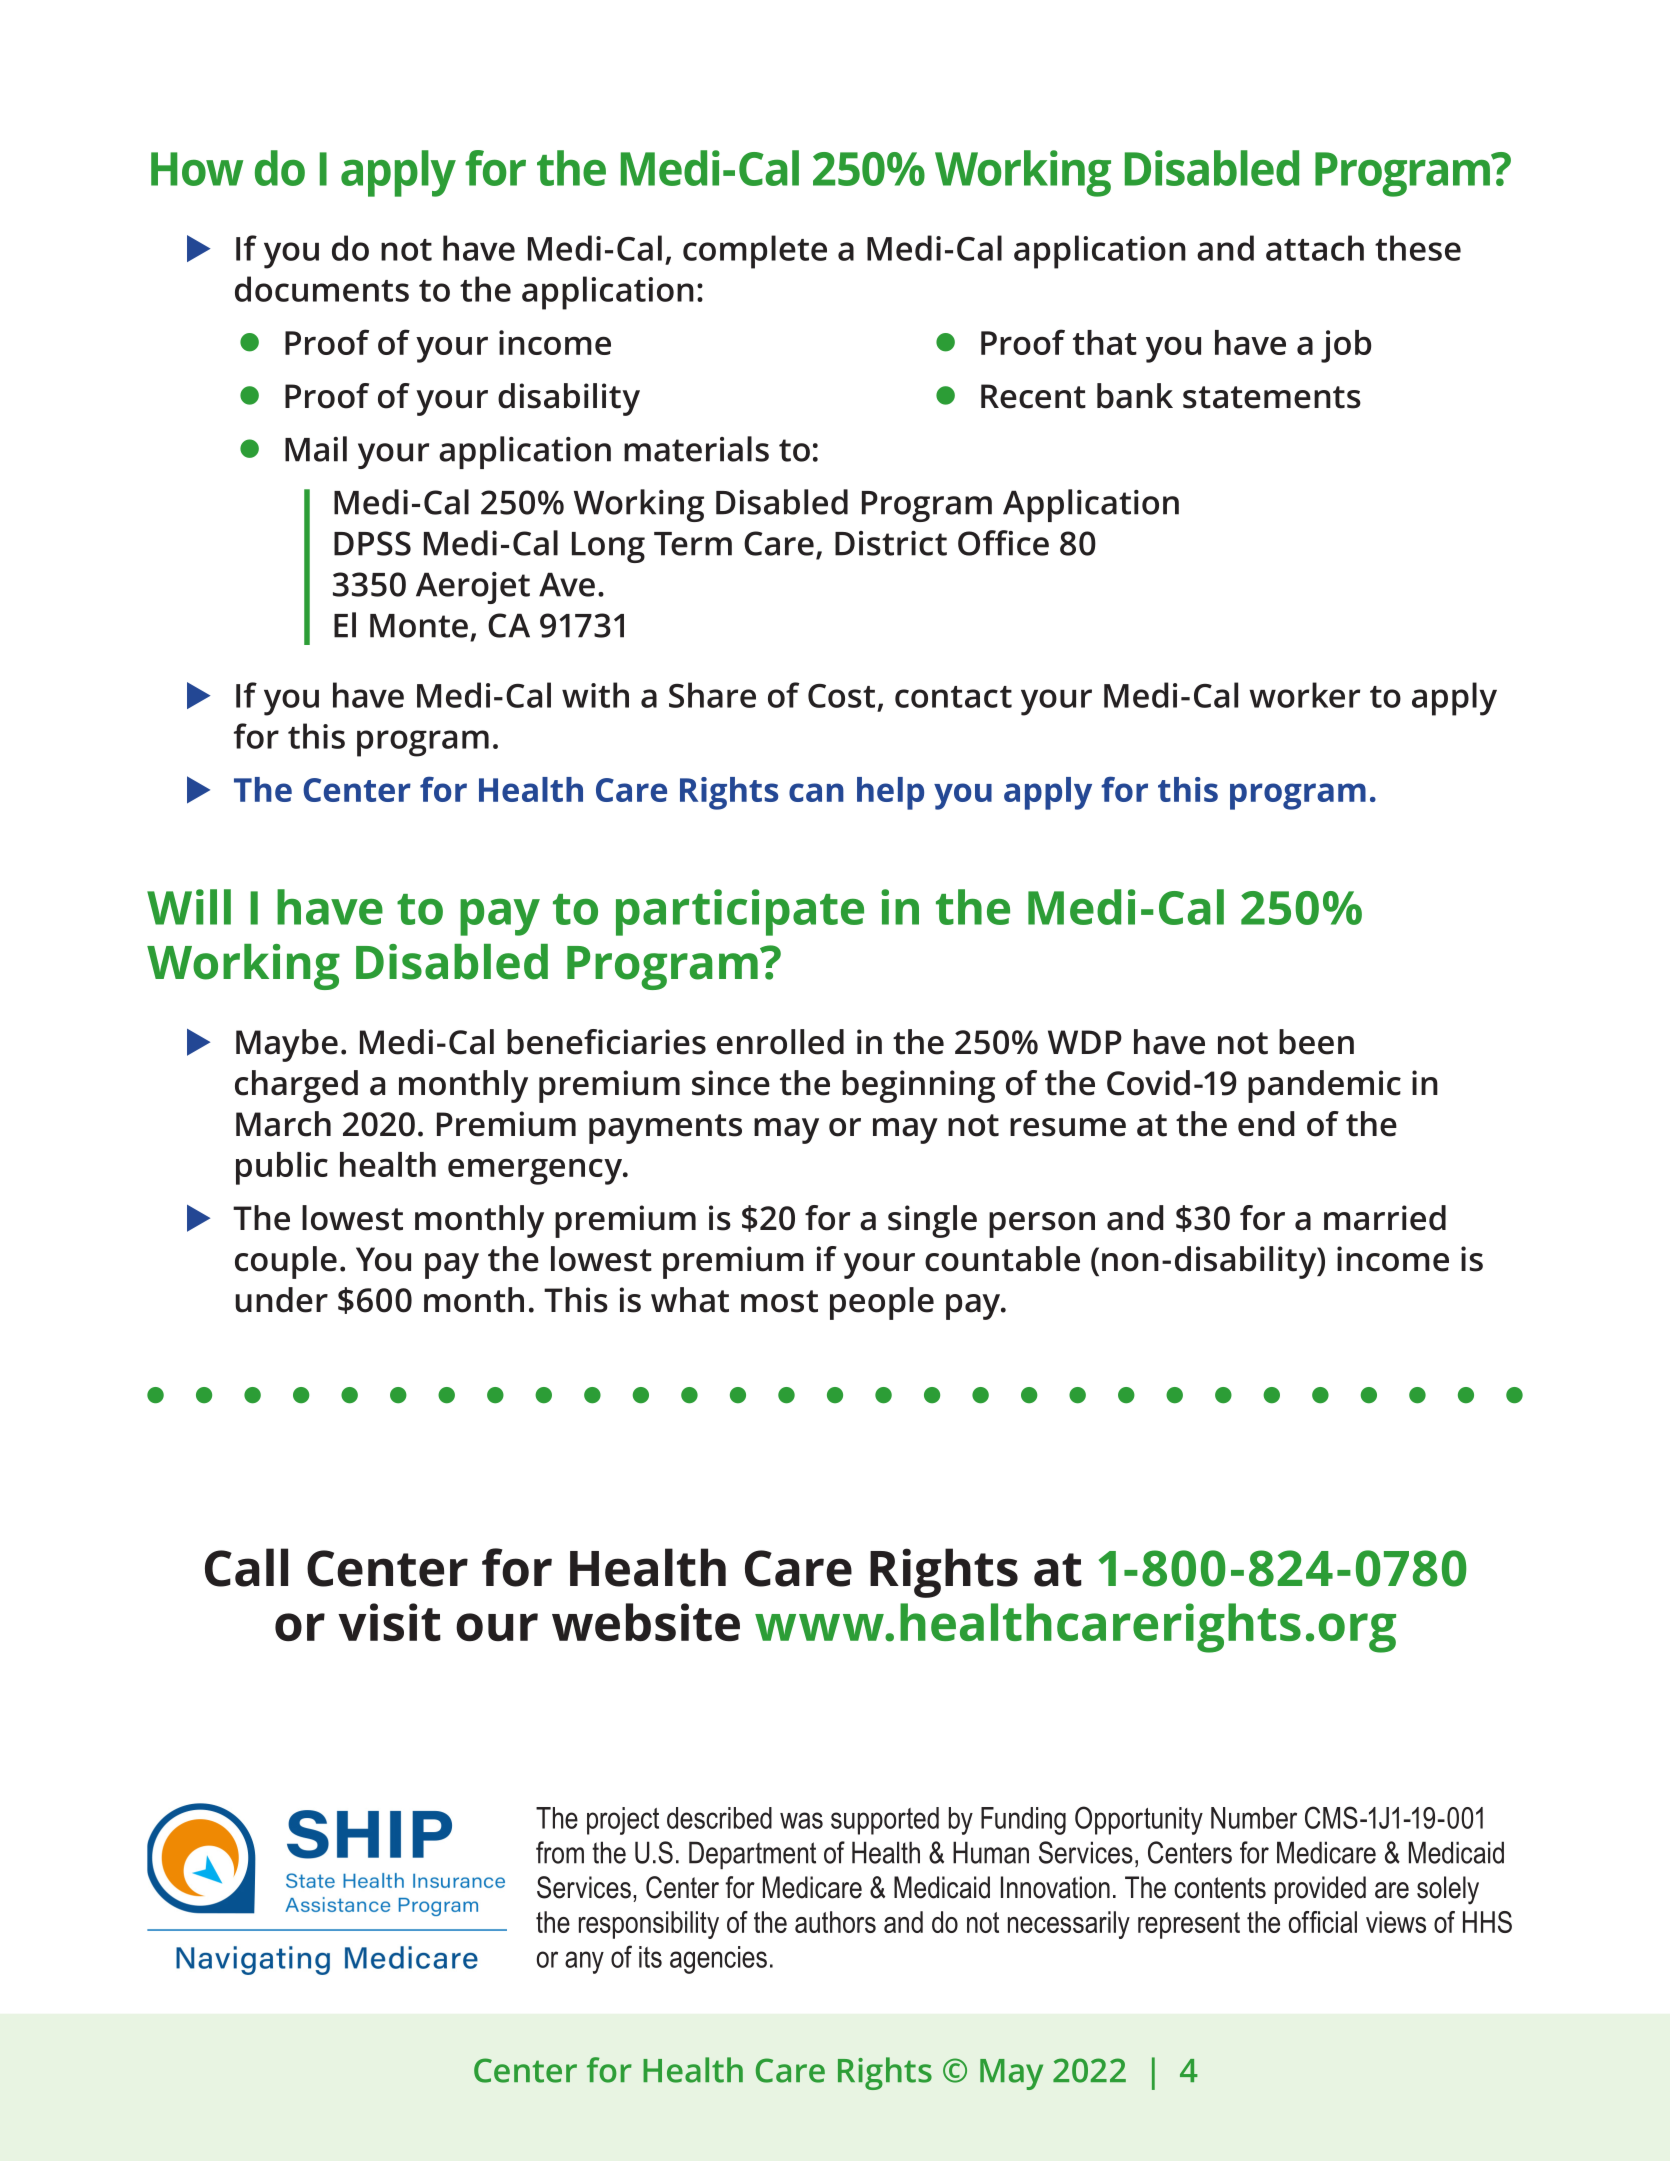 The width and height of the document is (1670, 2161). I want to click on from, so click(560, 1852).
